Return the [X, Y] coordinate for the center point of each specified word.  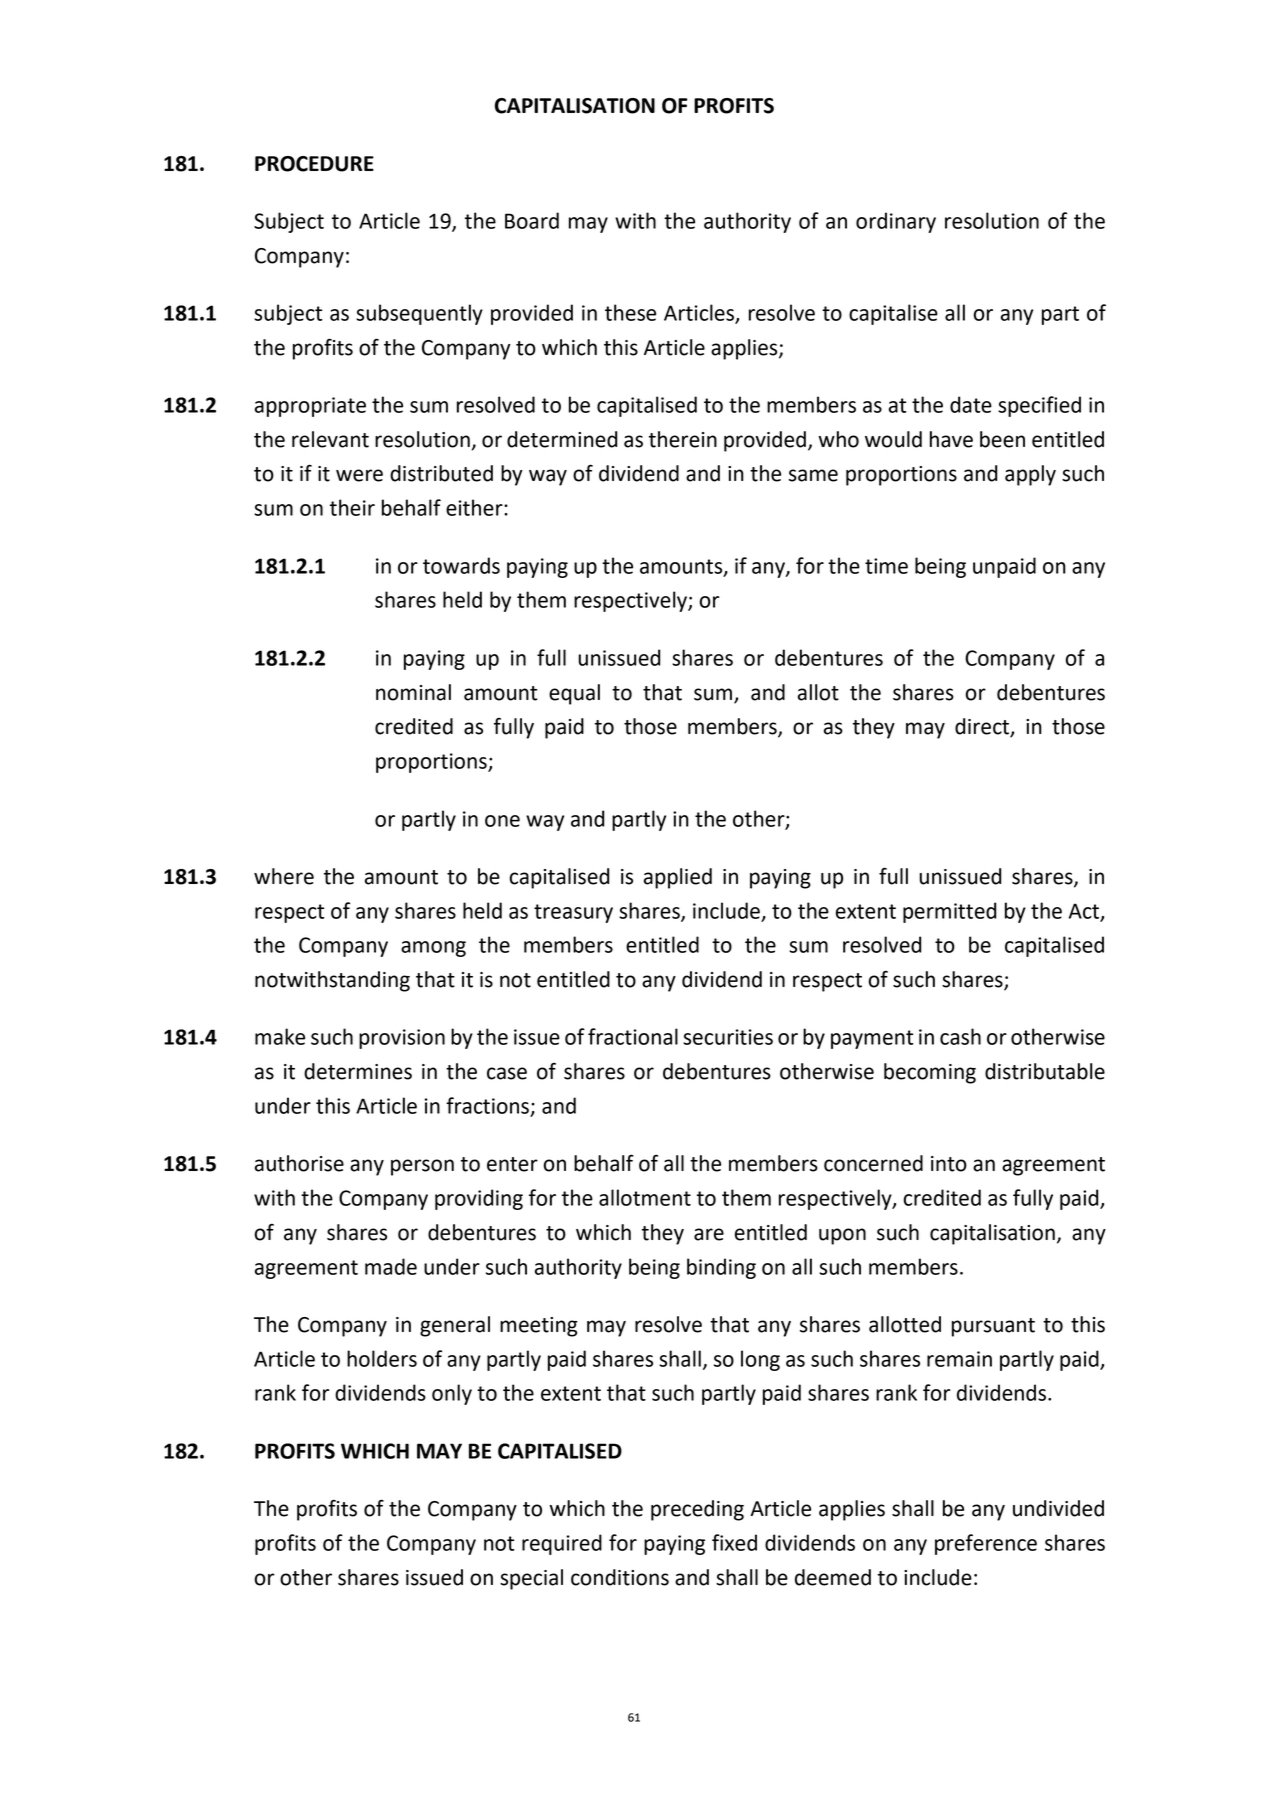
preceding [697, 1510]
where [284, 876]
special [531, 1579]
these [630, 312]
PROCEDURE [314, 164]
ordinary [896, 222]
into [949, 1164]
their [352, 507]
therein [683, 439]
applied [678, 878]
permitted [949, 912]
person [422, 1167]
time [886, 566]
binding [721, 1268]
